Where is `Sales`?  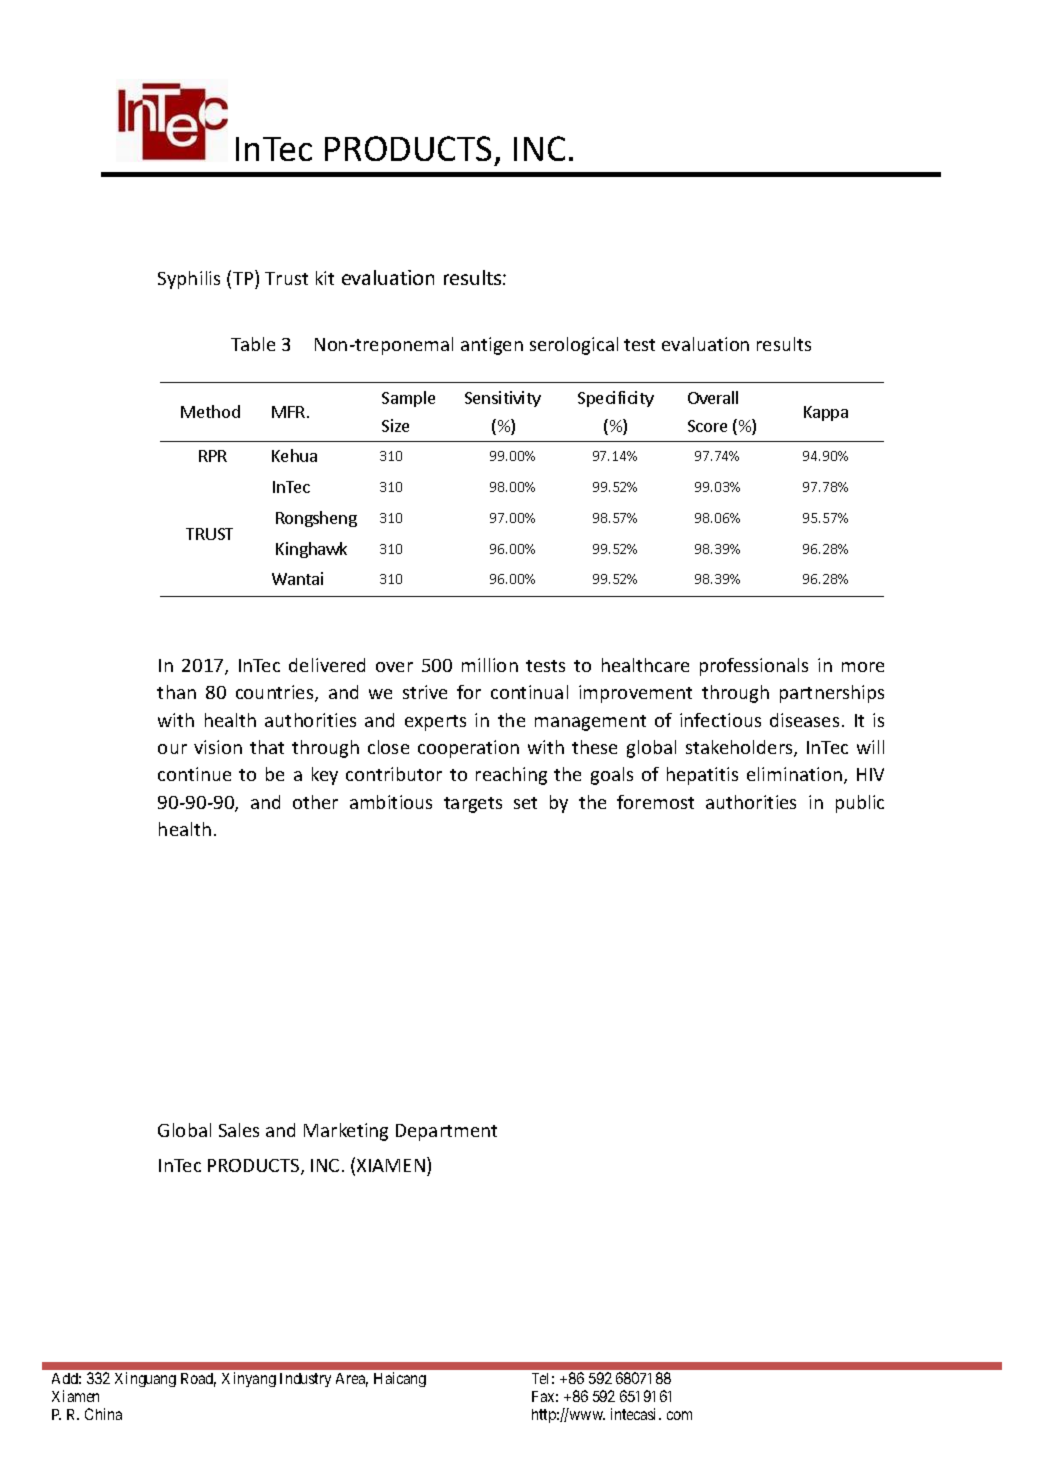
Sales is located at coordinates (239, 1130).
